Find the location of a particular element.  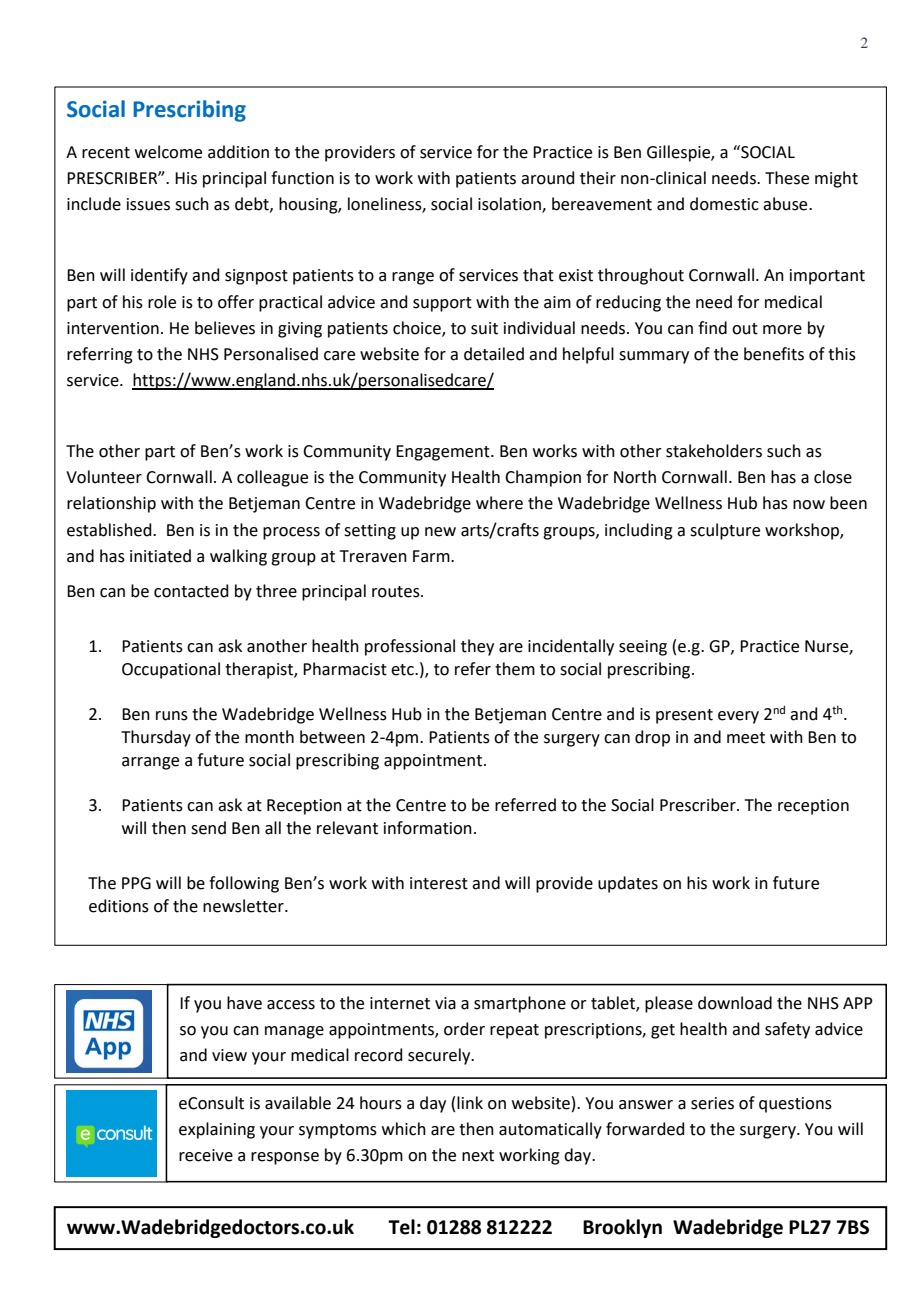

Occupational is located at coordinates (171, 670).
